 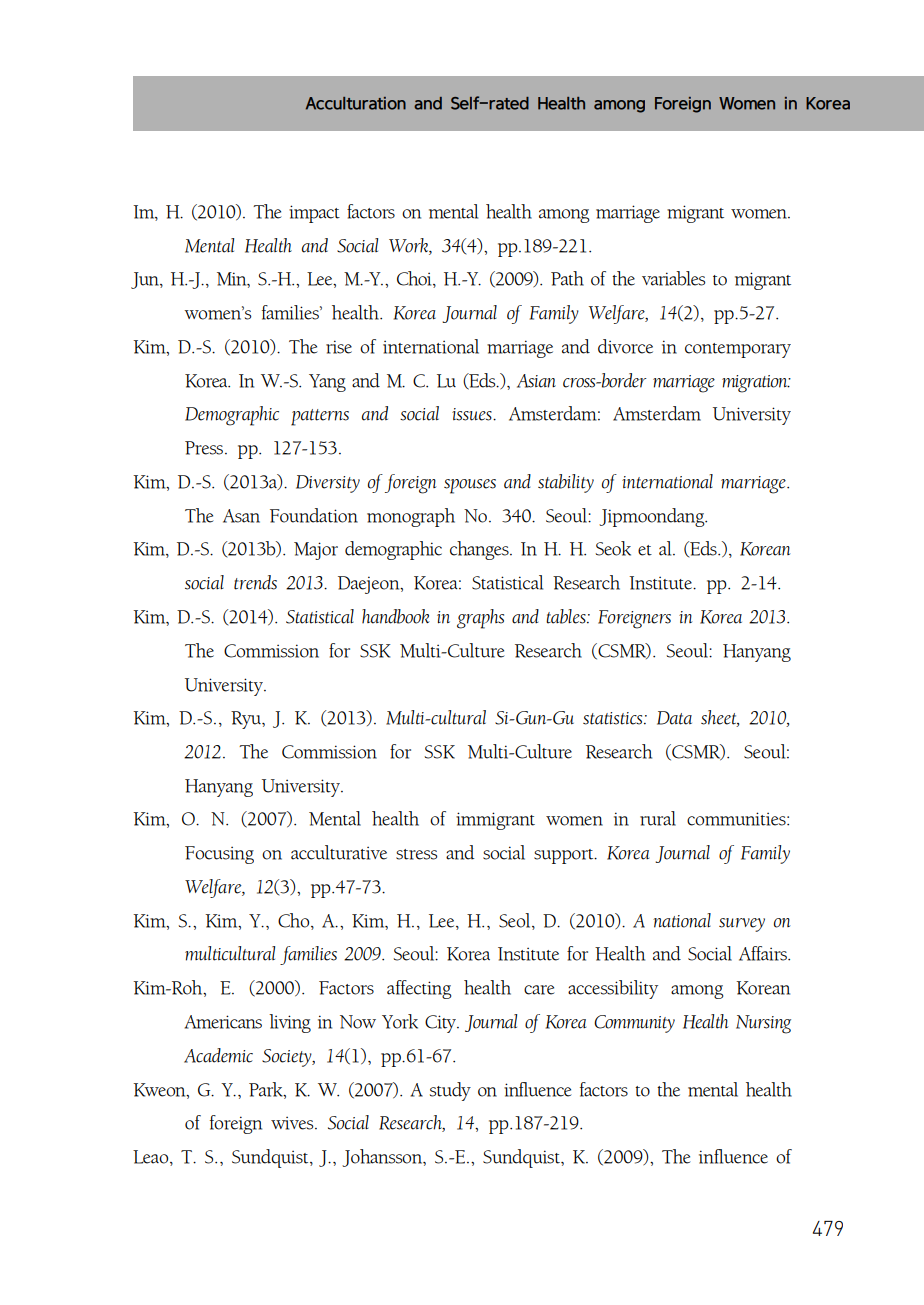 What do you see at coordinates (247, 720) in the document?
I see `Ryu` at bounding box center [247, 720].
